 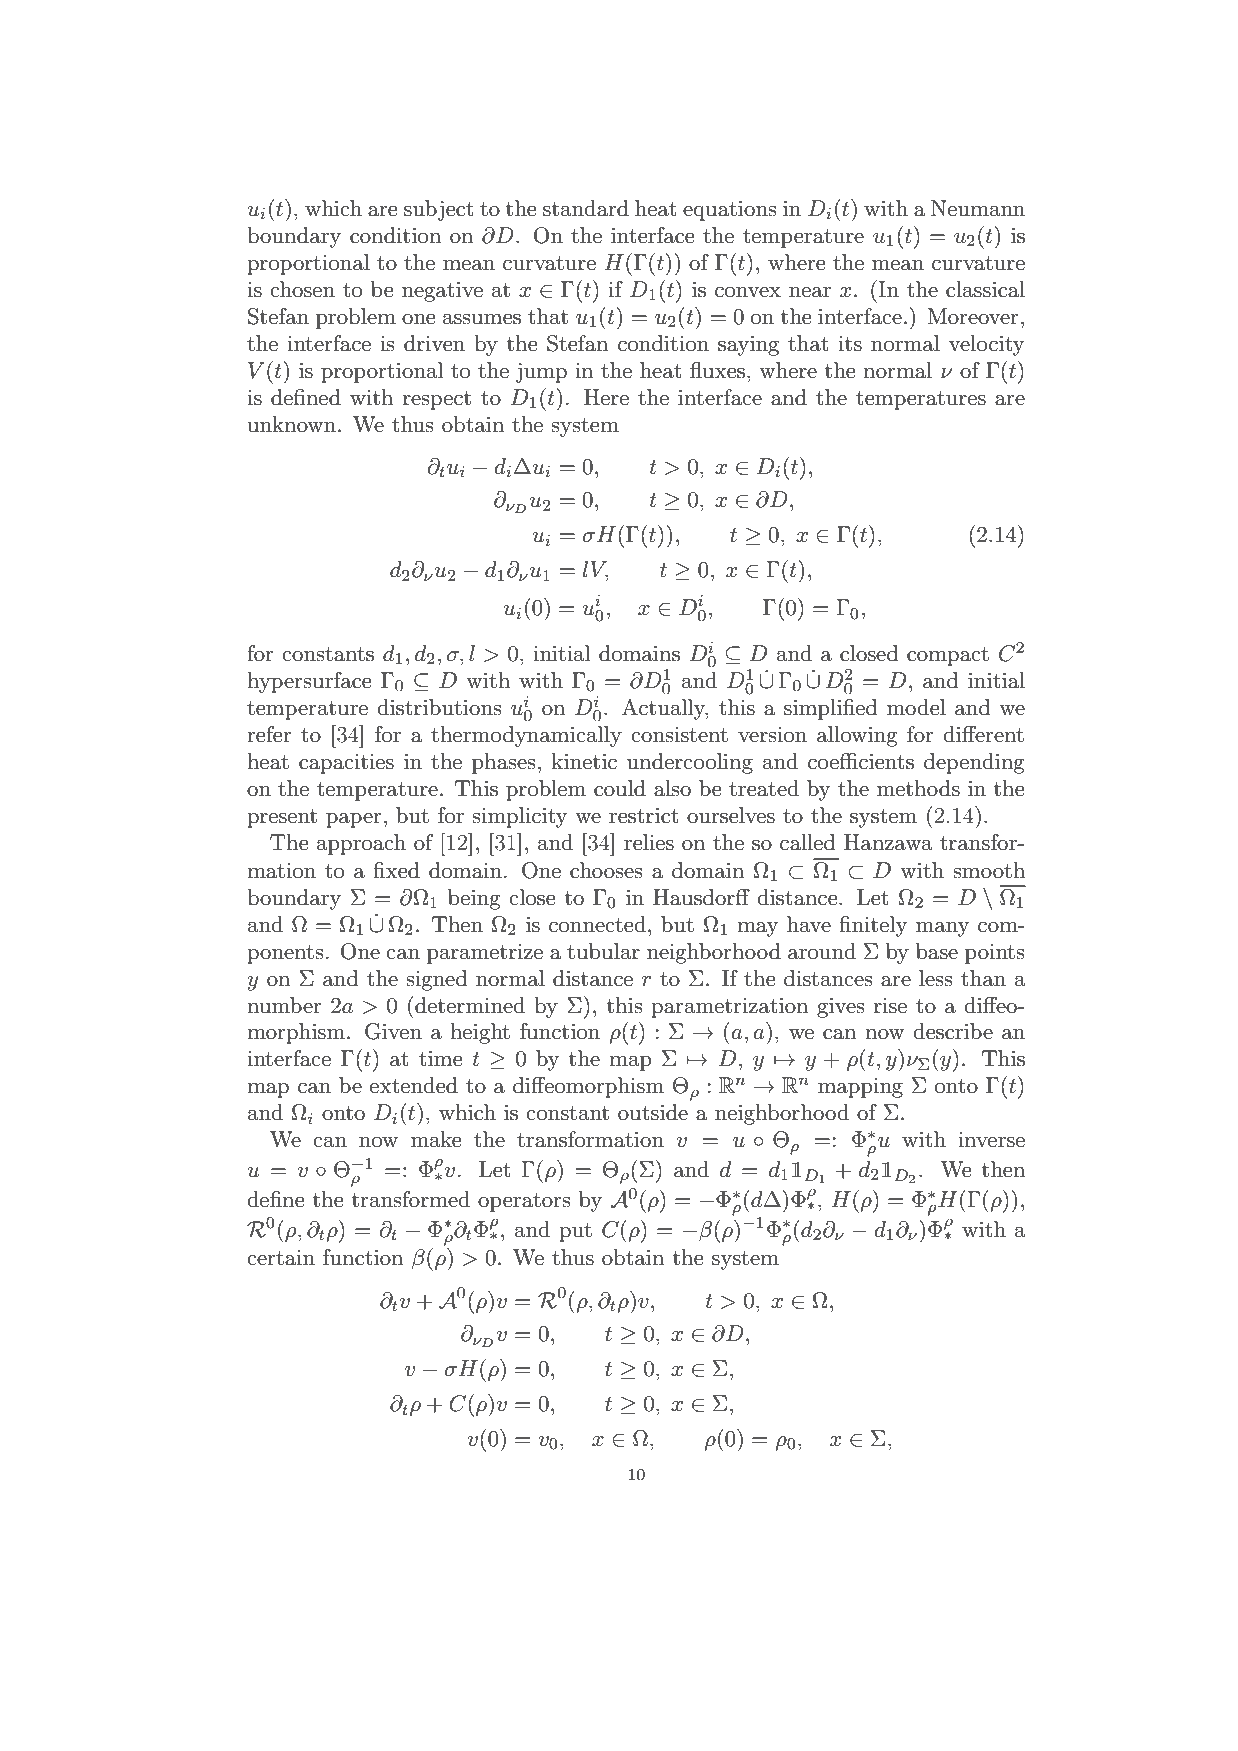 What do you see at coordinates (302, 289) in the page?
I see `chosen` at bounding box center [302, 289].
